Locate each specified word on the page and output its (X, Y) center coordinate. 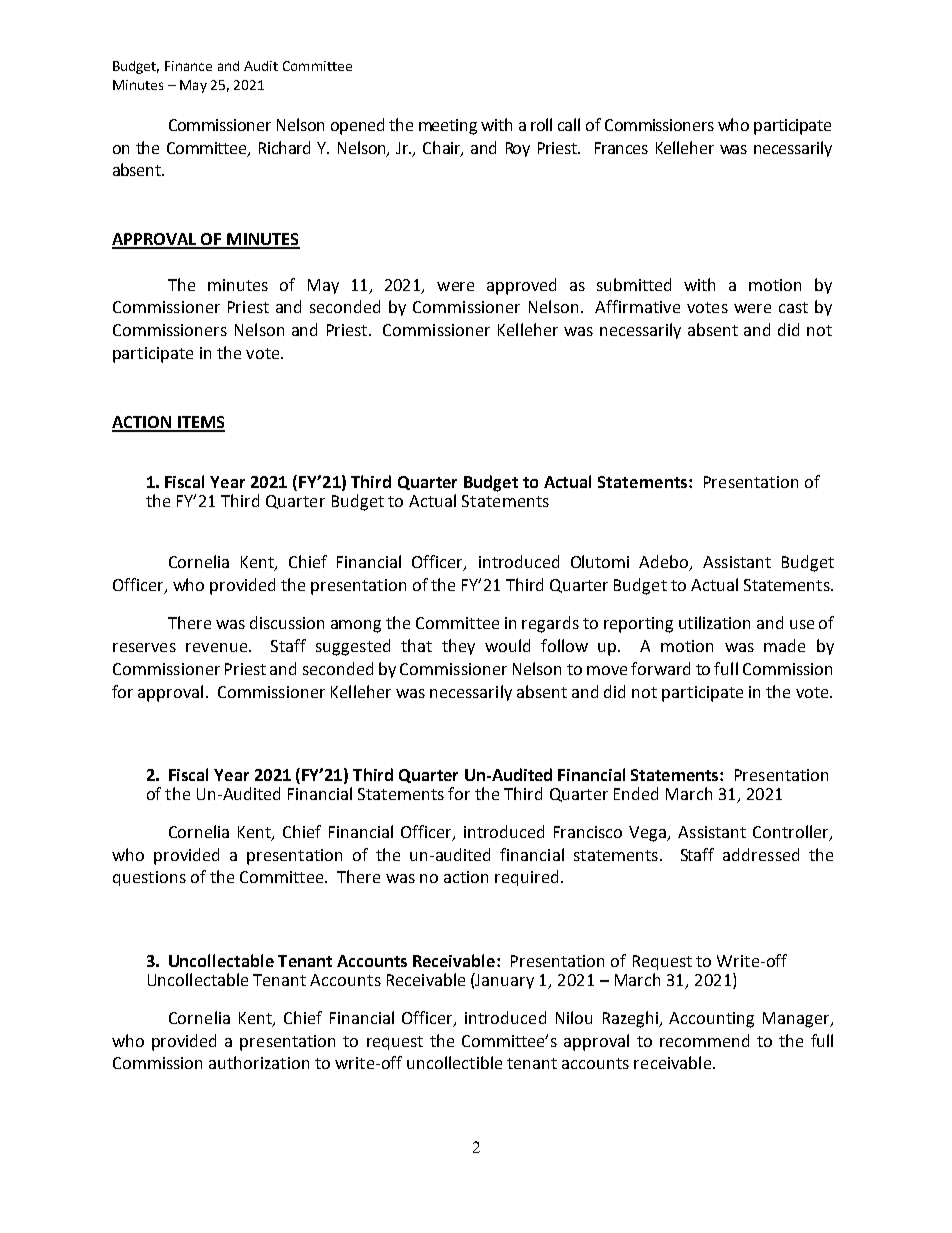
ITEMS (200, 423)
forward (660, 668)
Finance (188, 66)
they (458, 647)
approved (521, 286)
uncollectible (454, 1062)
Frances (621, 148)
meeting (448, 127)
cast (793, 307)
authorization (259, 1062)
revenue (216, 647)
